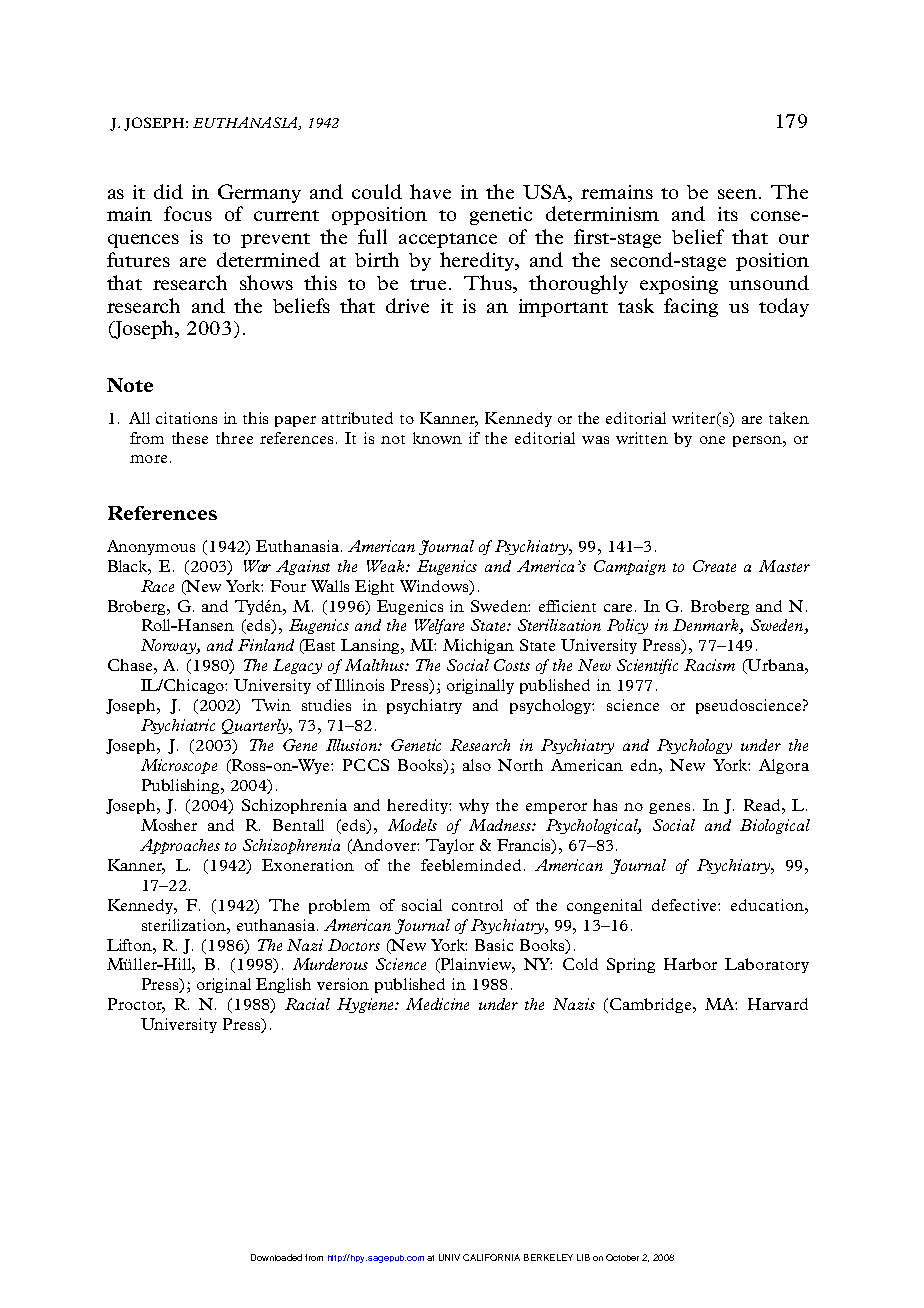 This screenshot has width=924, height=1308. Describe the element at coordinates (728, 214) in the screenshot. I see `its` at that location.
